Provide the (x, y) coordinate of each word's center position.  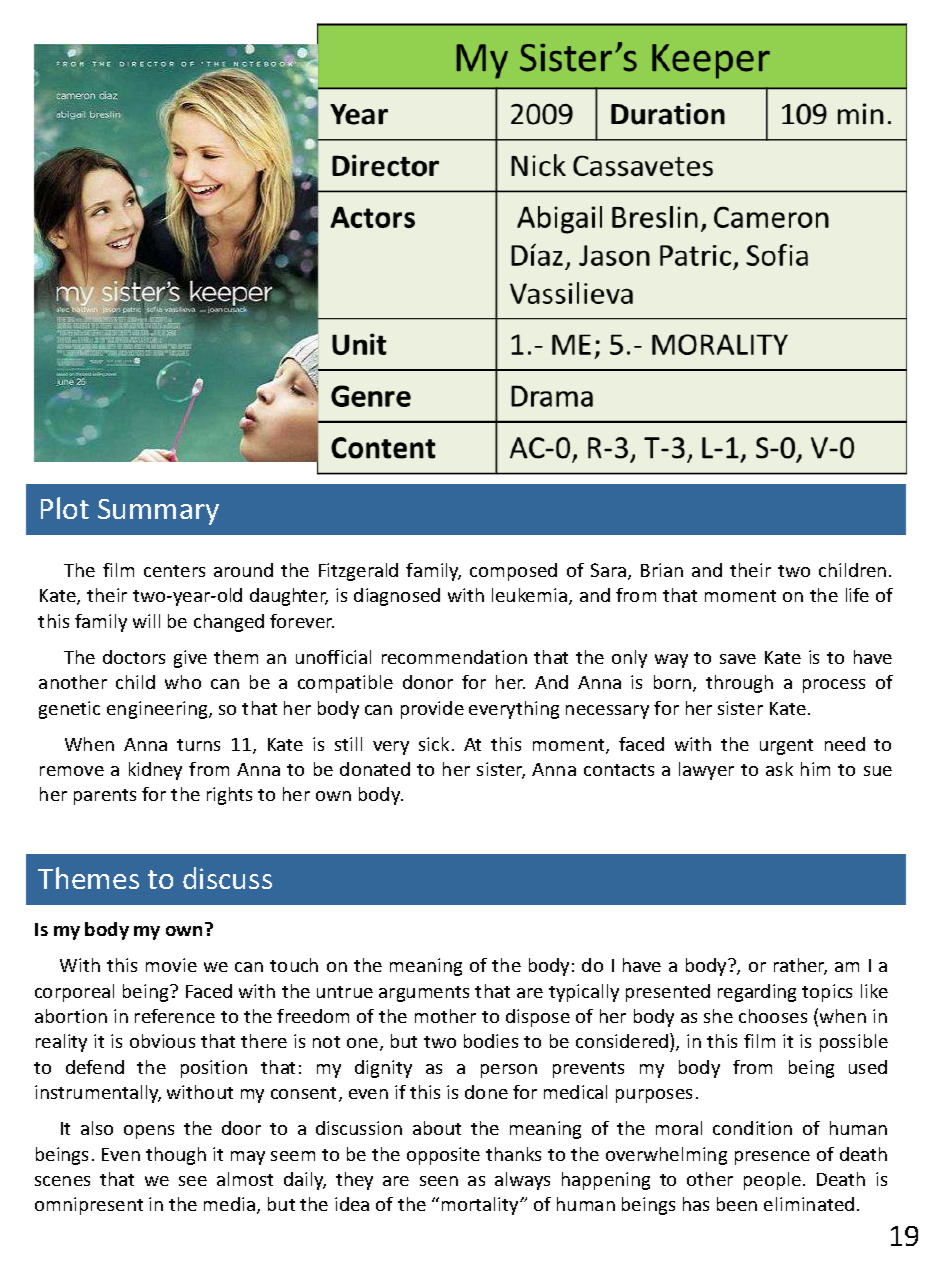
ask (779, 769)
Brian (662, 570)
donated (375, 769)
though (176, 1156)
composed (513, 572)
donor (428, 682)
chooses (773, 1016)
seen (439, 1181)
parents (105, 797)
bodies (491, 1041)
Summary (158, 512)
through (739, 684)
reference (175, 1016)
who (183, 682)
